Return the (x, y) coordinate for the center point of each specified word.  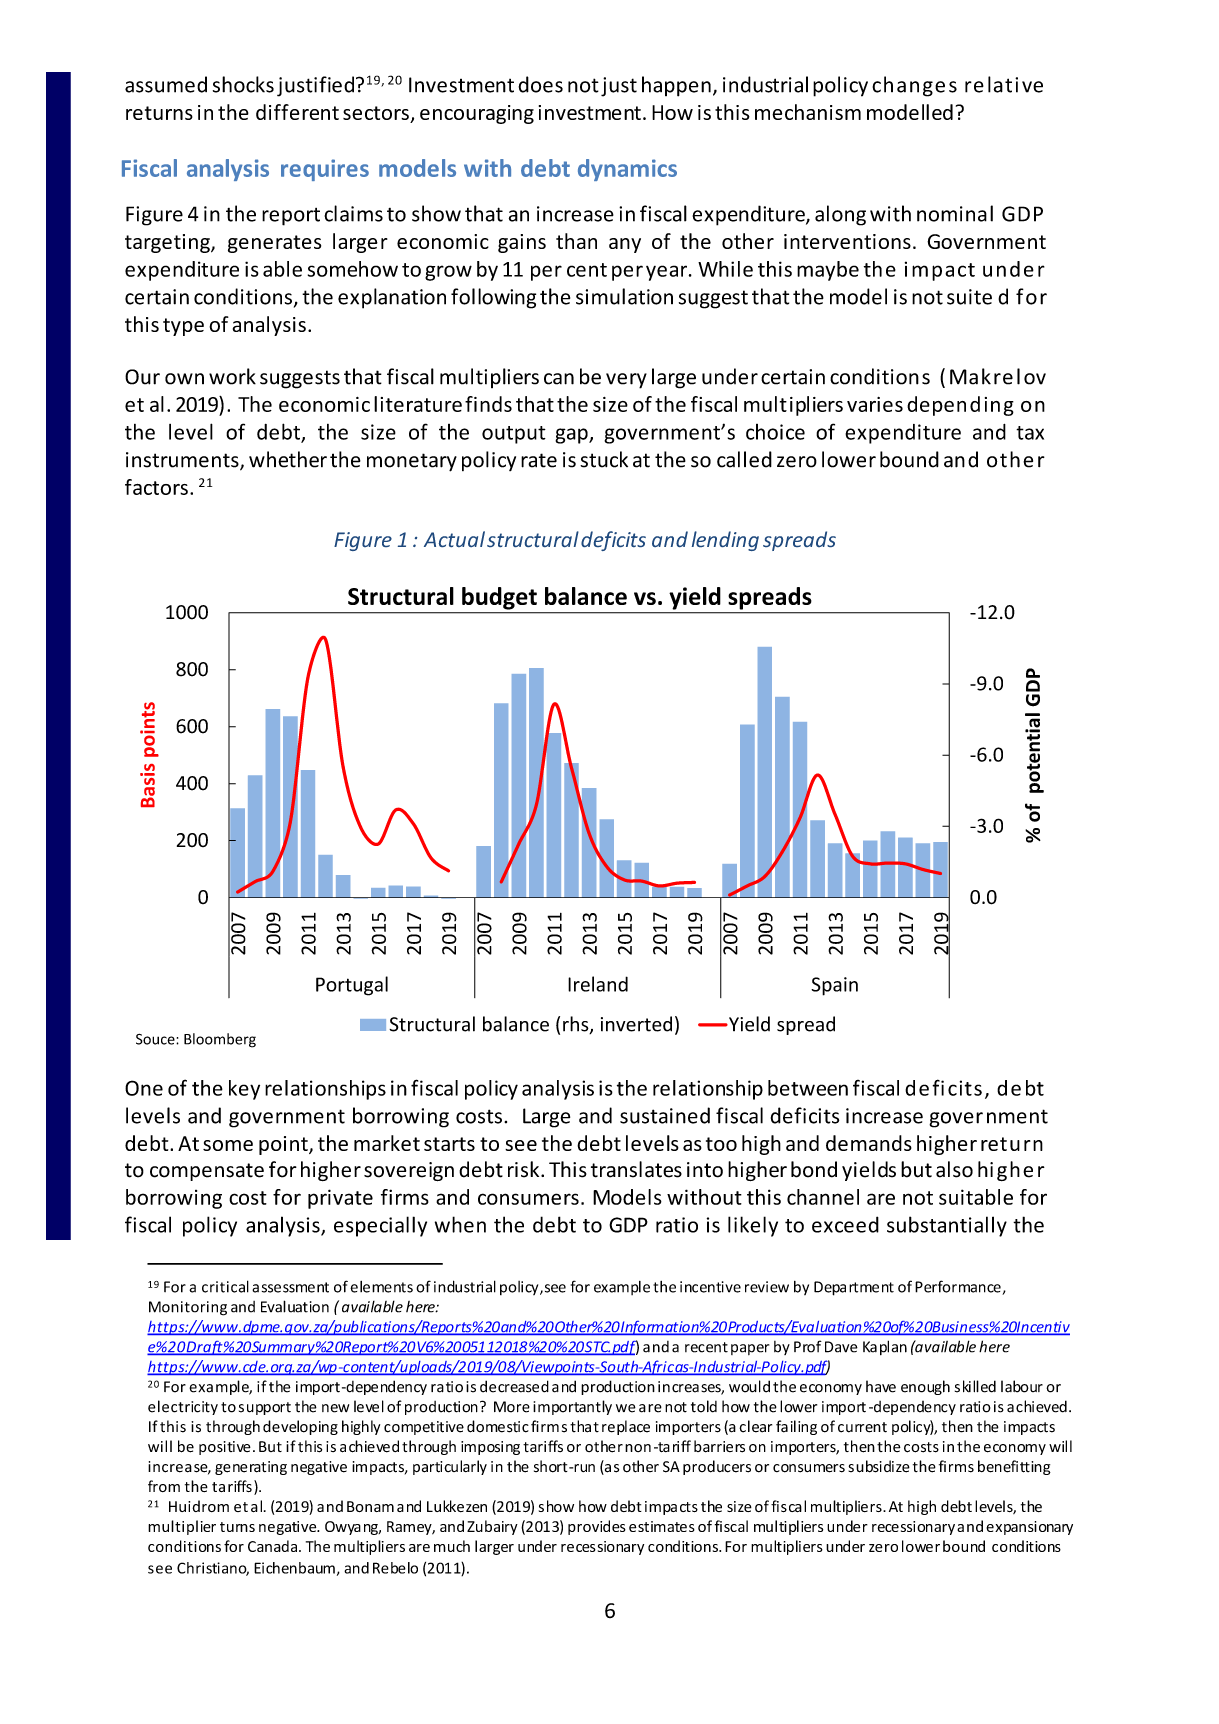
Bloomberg (220, 1040)
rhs (577, 1025)
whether (288, 459)
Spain (834, 986)
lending (725, 541)
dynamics (627, 170)
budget (499, 598)
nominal (955, 213)
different (297, 112)
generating (251, 1468)
